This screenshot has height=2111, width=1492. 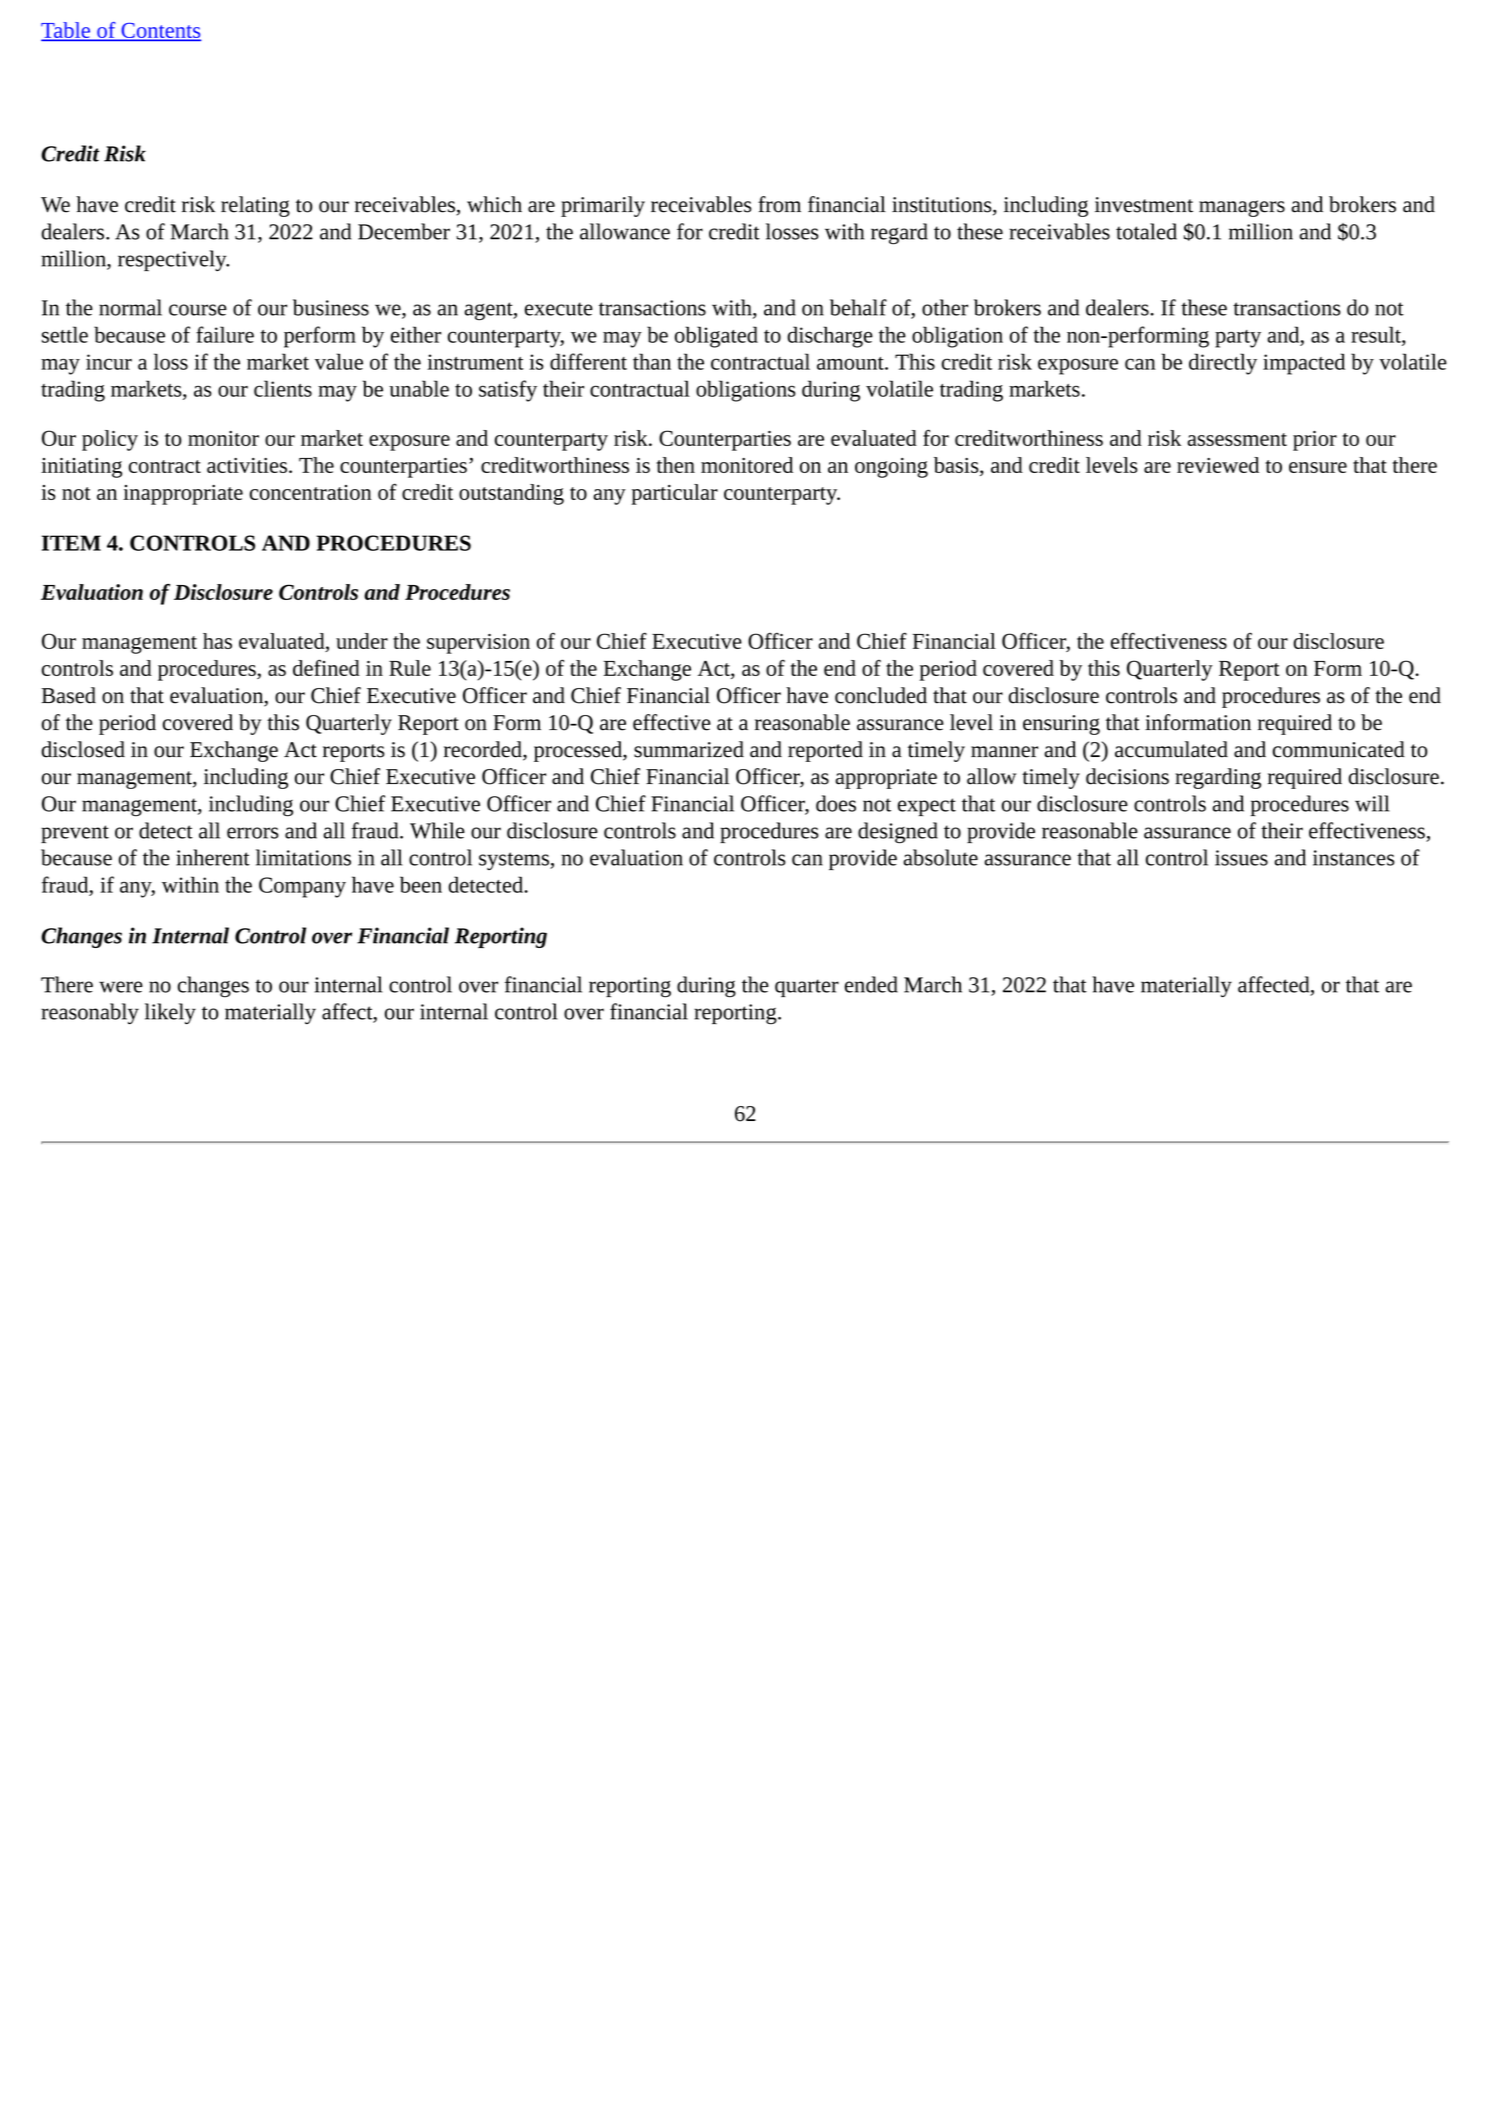 I want to click on investment, so click(x=1144, y=205).
